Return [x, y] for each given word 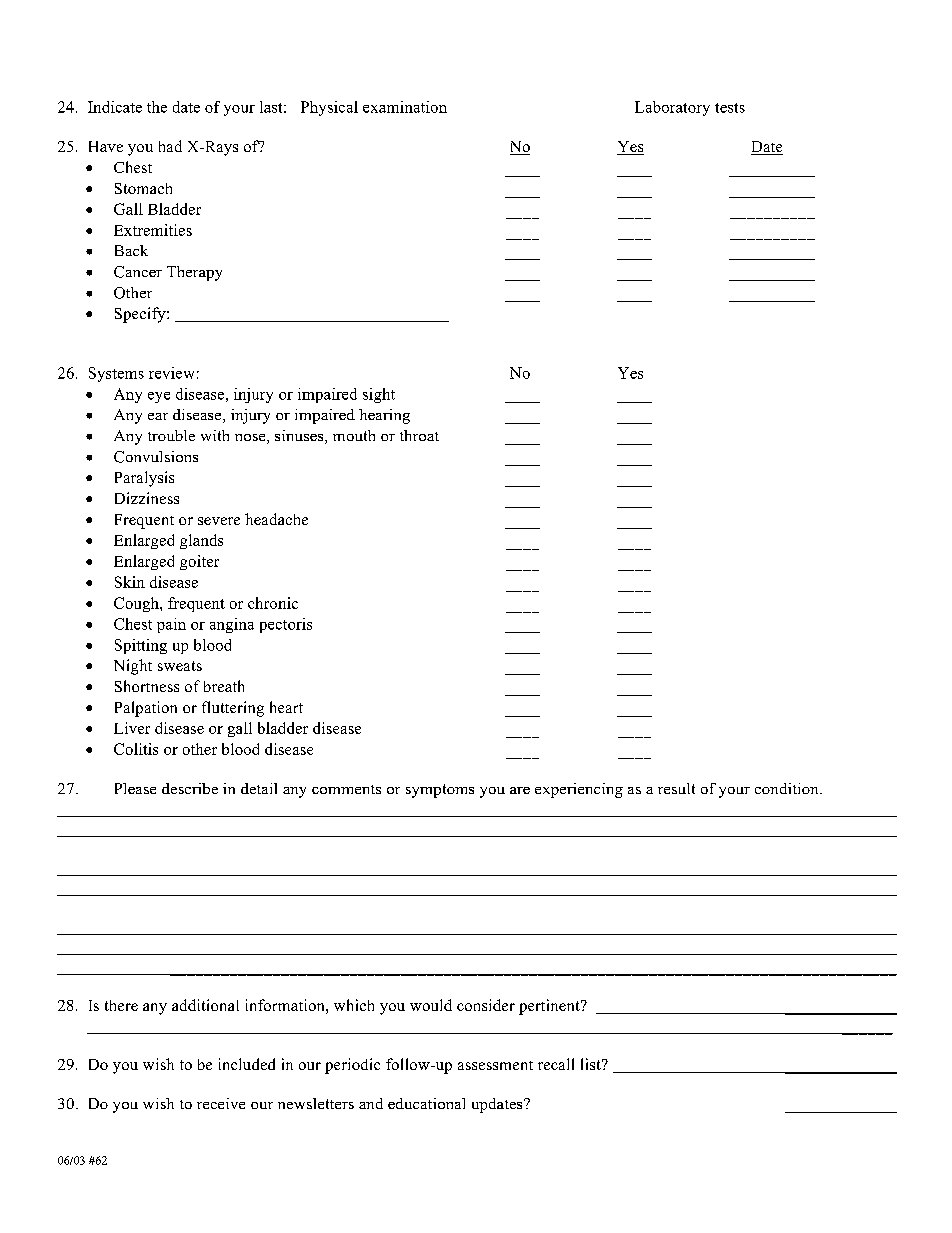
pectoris [286, 625]
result [676, 788]
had [170, 146]
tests [730, 108]
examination [405, 107]
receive [221, 1103]
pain [171, 625]
